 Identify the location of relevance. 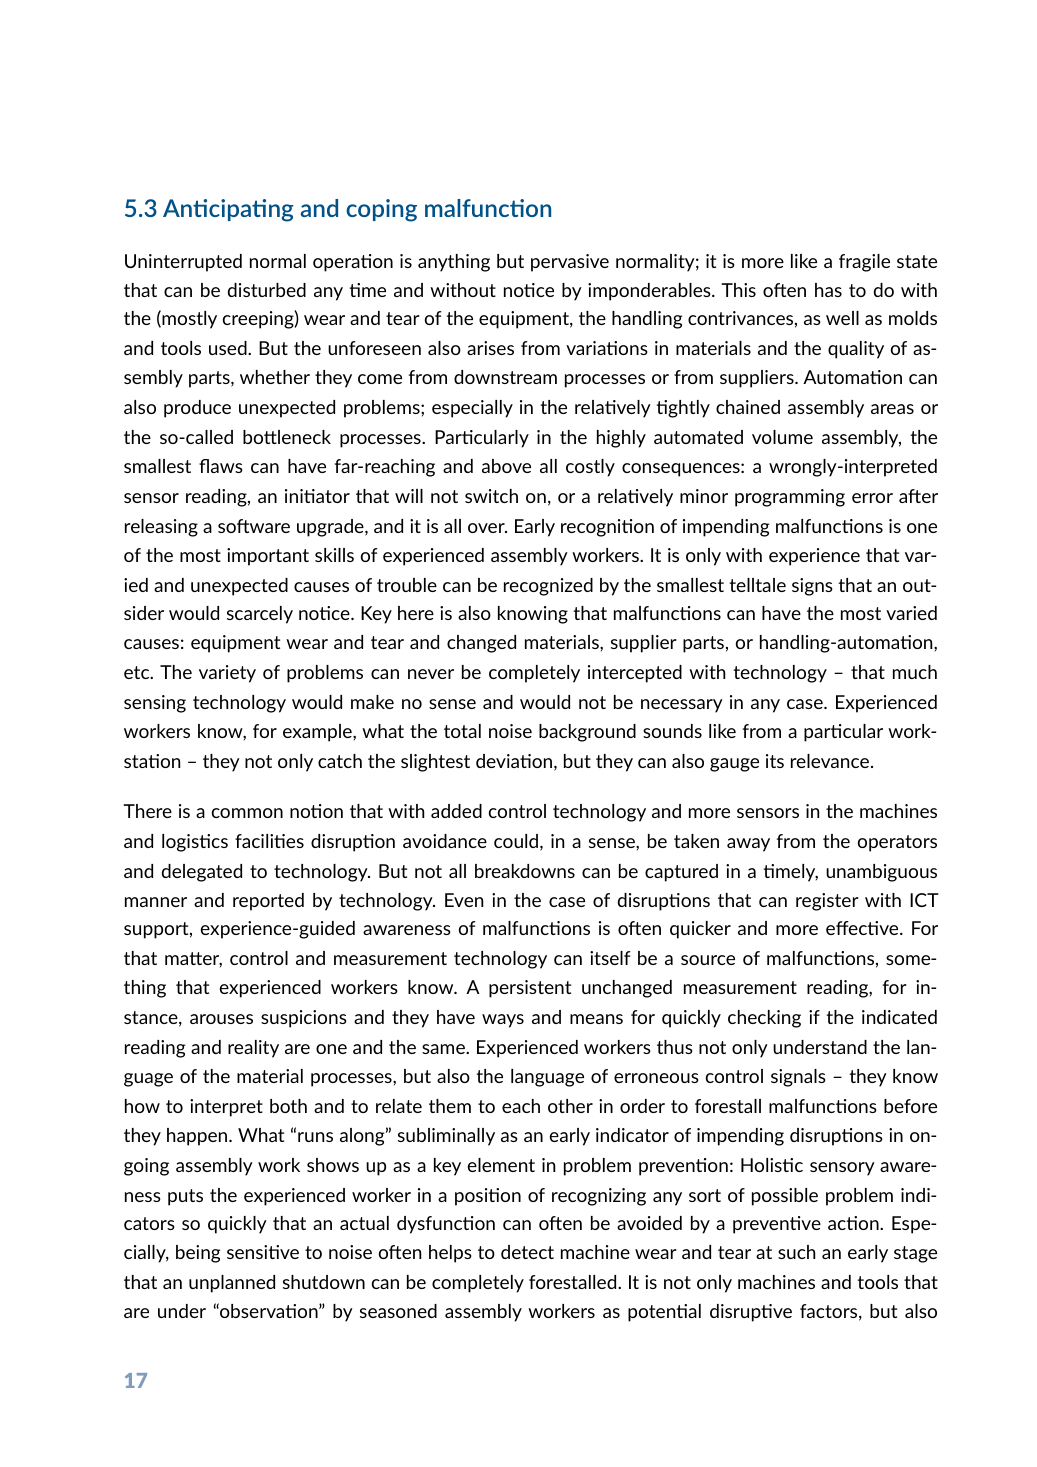
(831, 761).
